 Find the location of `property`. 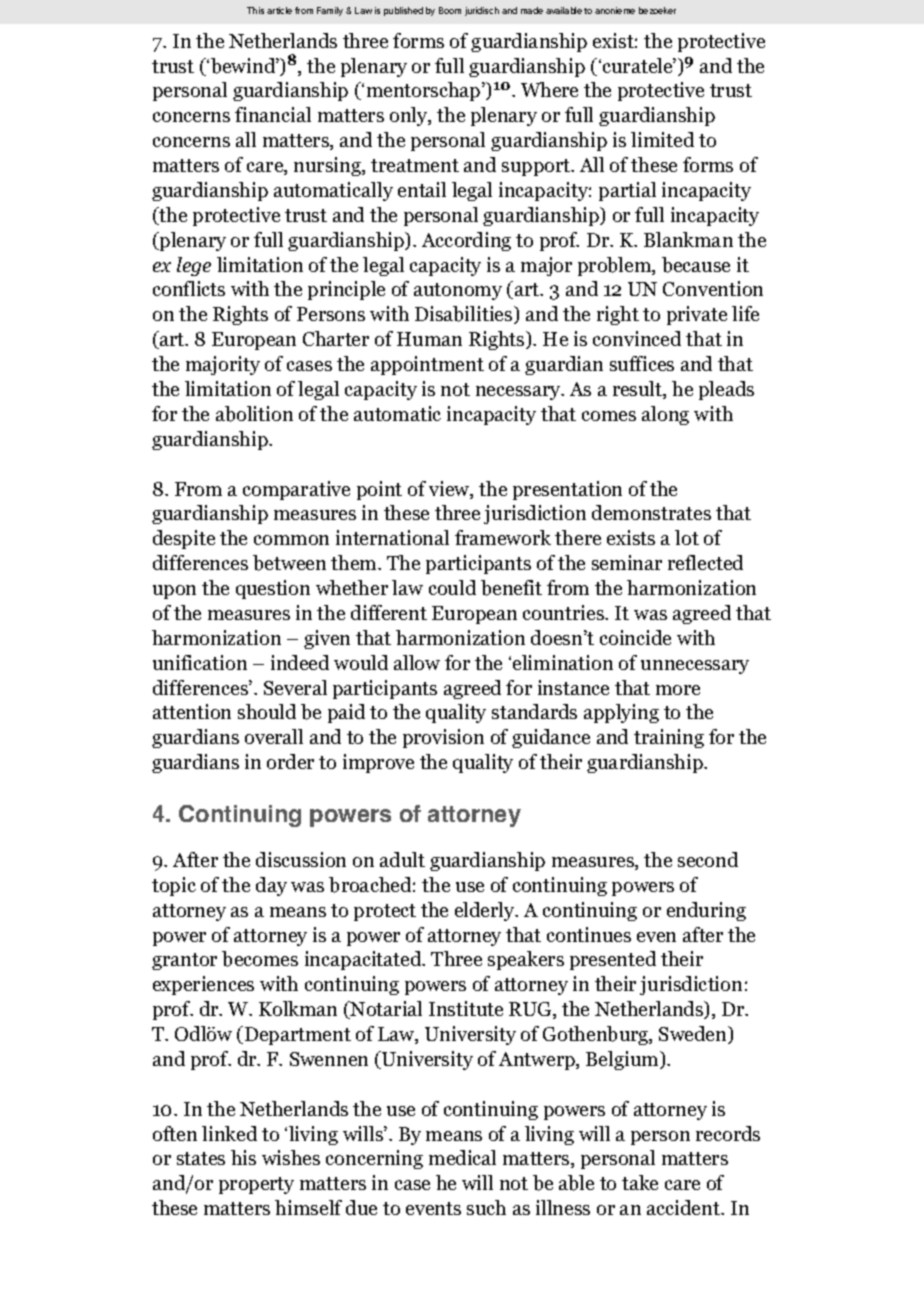

property is located at coordinates (256, 1185).
